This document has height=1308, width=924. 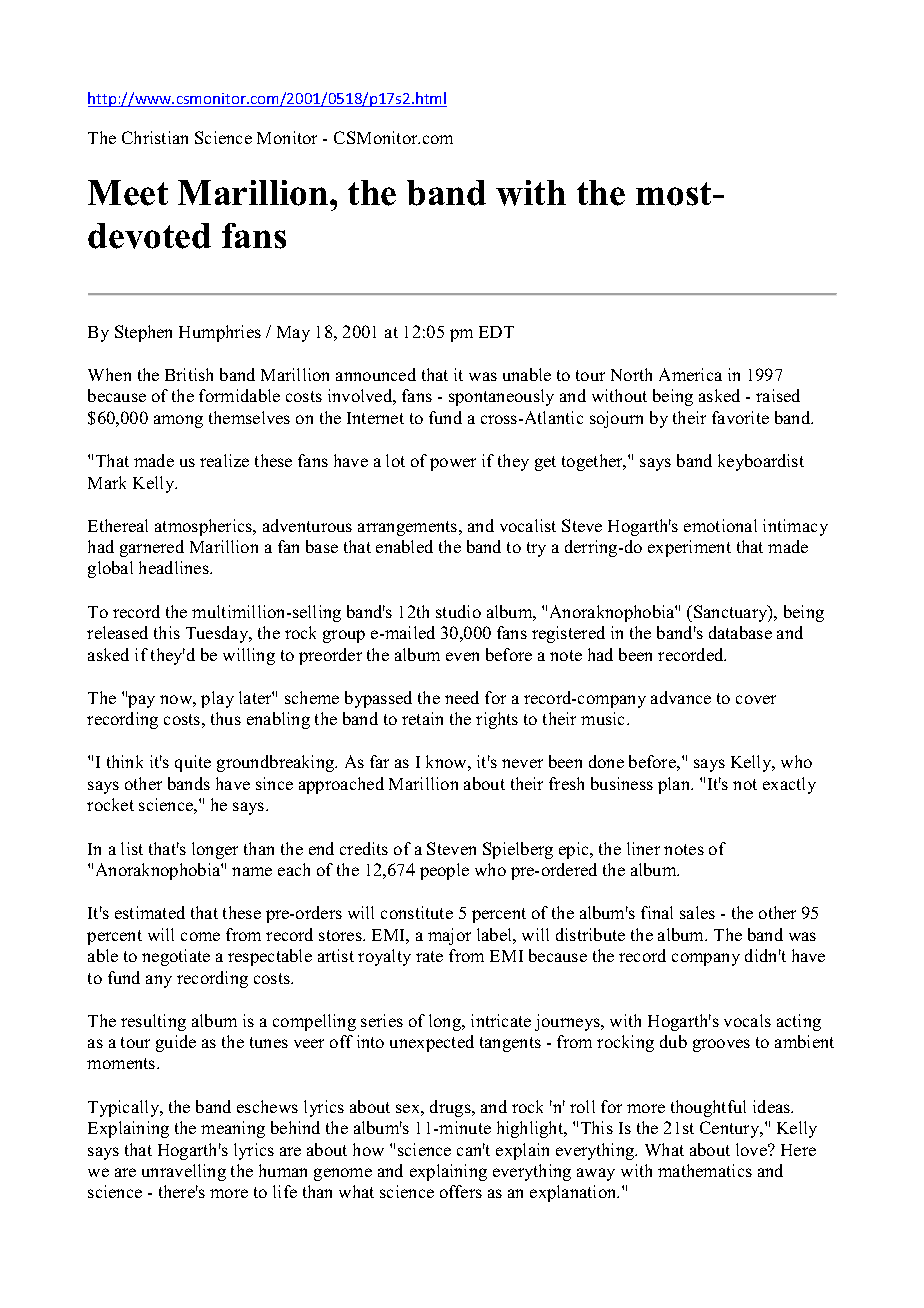 What do you see at coordinates (462, 697) in the document?
I see `need` at bounding box center [462, 697].
